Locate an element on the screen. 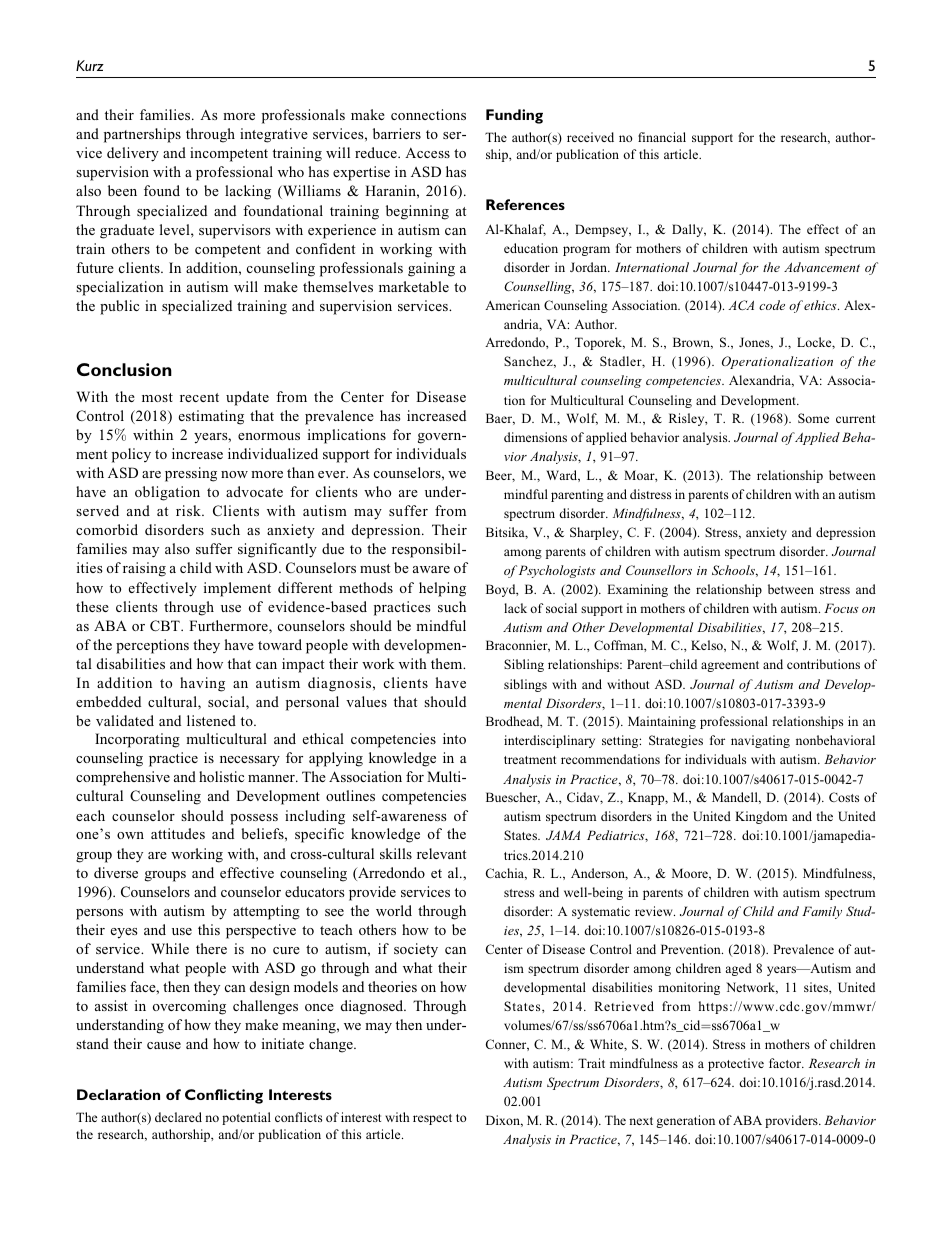 This screenshot has height=1233, width=952. estimating is located at coordinates (211, 417).
